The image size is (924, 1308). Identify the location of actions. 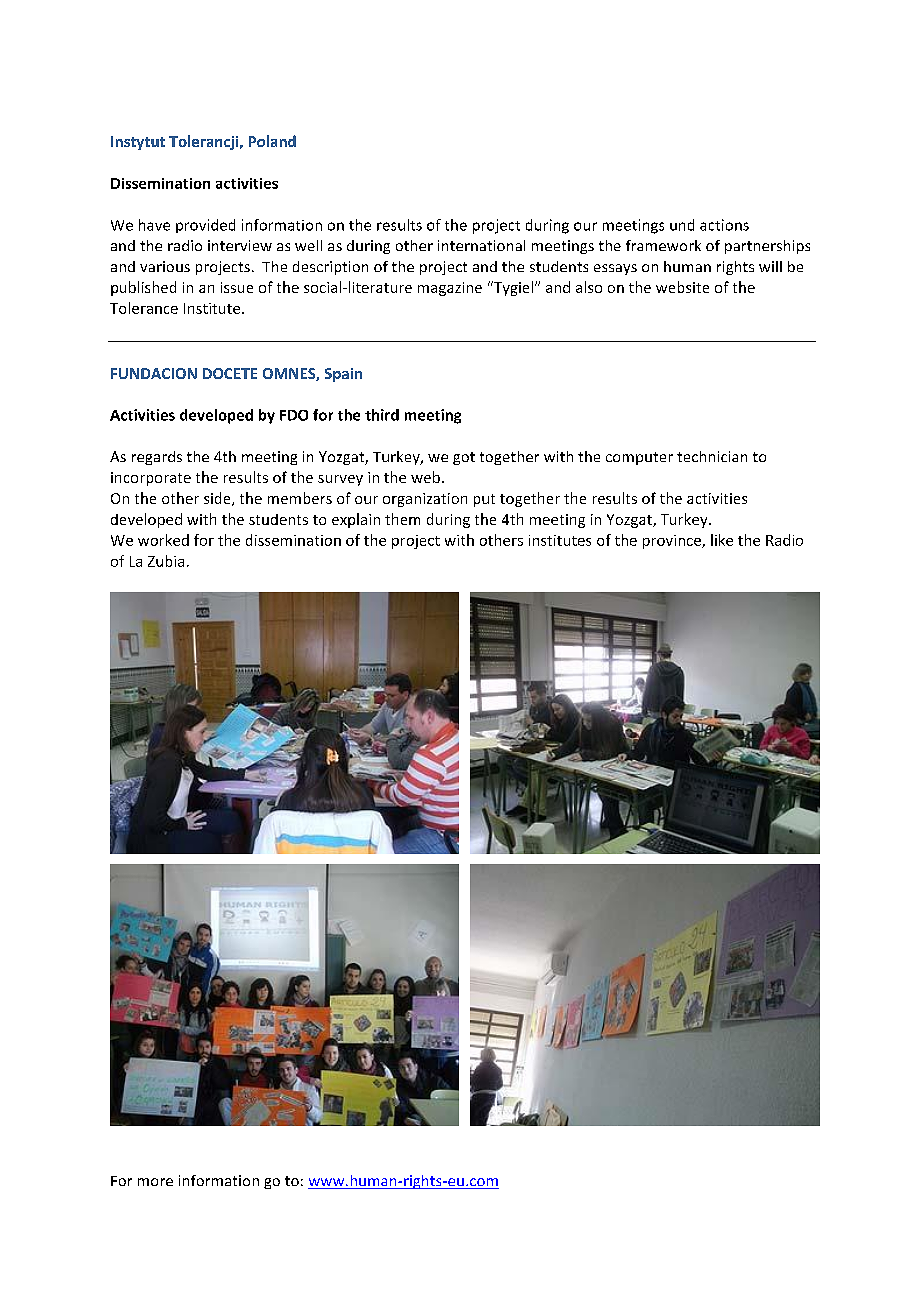
(724, 225).
